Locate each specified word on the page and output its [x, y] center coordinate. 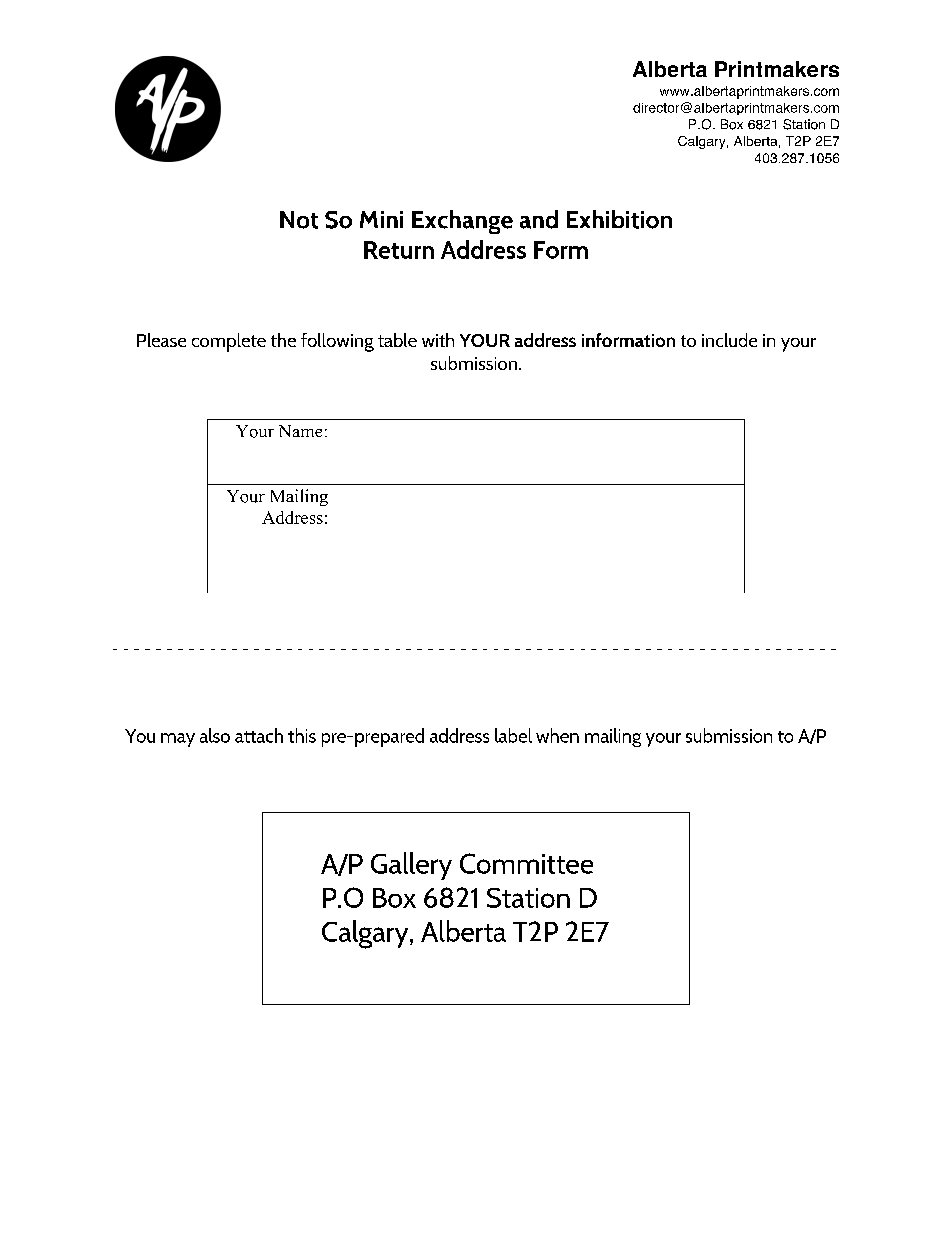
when [557, 735]
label [513, 735]
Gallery [411, 866]
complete [229, 342]
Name [300, 431]
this [302, 735]
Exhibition [619, 219]
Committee [526, 863]
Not [299, 220]
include [729, 340]
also [215, 735]
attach [259, 735]
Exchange [462, 222]
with [438, 340]
